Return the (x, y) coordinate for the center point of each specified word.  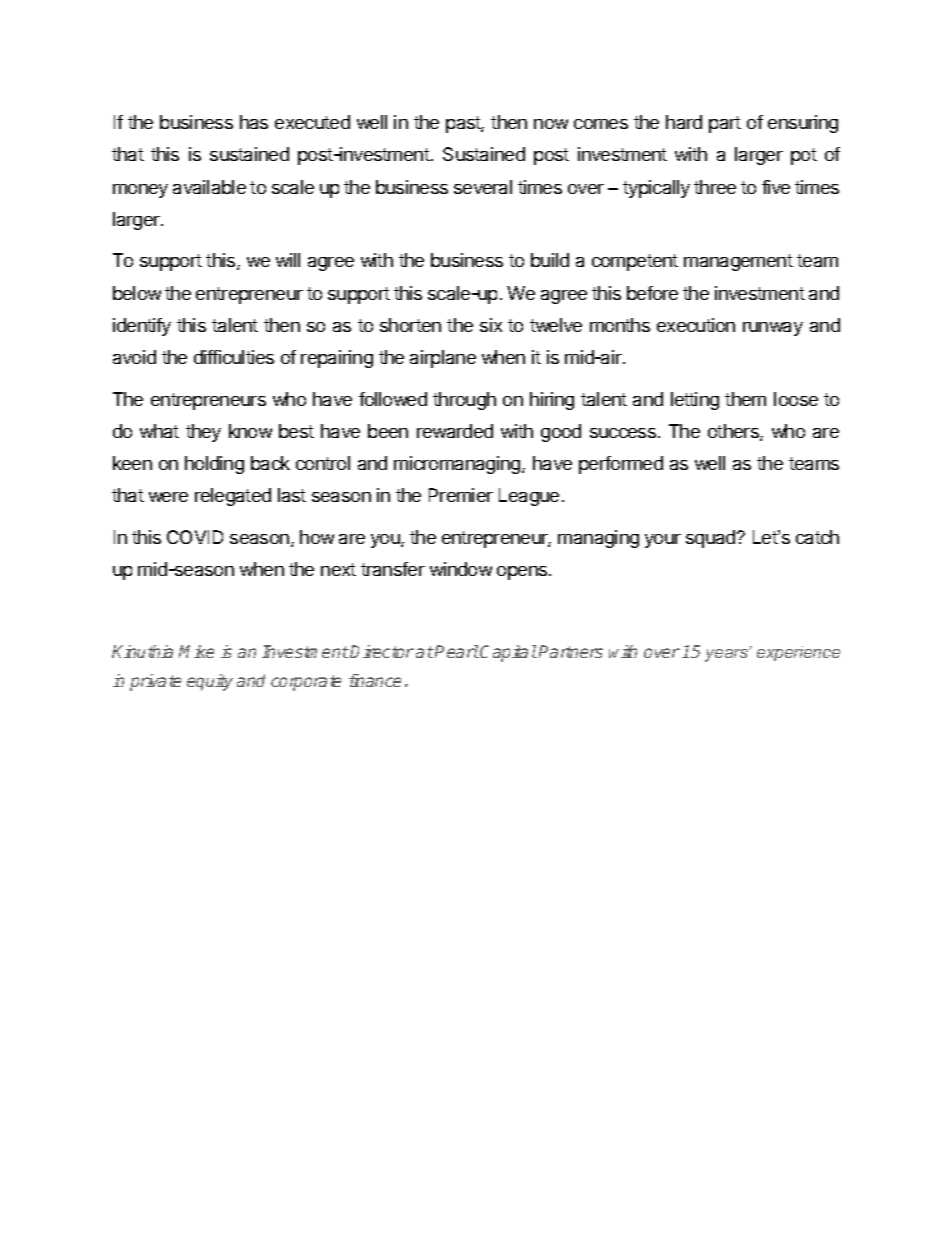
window (461, 569)
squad (712, 539)
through (464, 401)
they (203, 433)
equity (210, 682)
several (483, 187)
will (288, 260)
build (550, 260)
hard (684, 122)
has (254, 122)
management (738, 262)
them (745, 399)
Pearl (457, 651)
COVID (195, 537)
